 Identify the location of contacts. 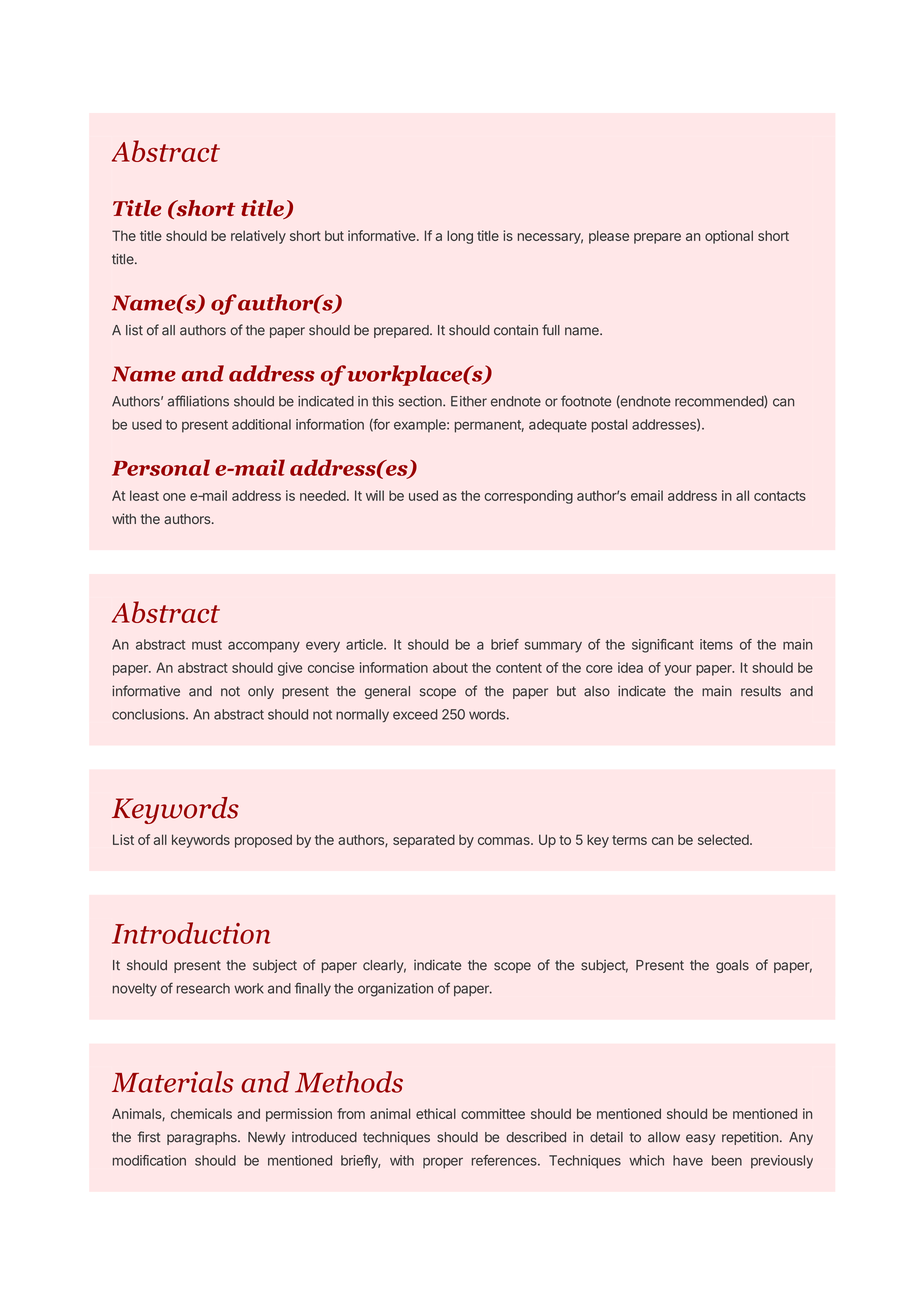
(780, 496).
